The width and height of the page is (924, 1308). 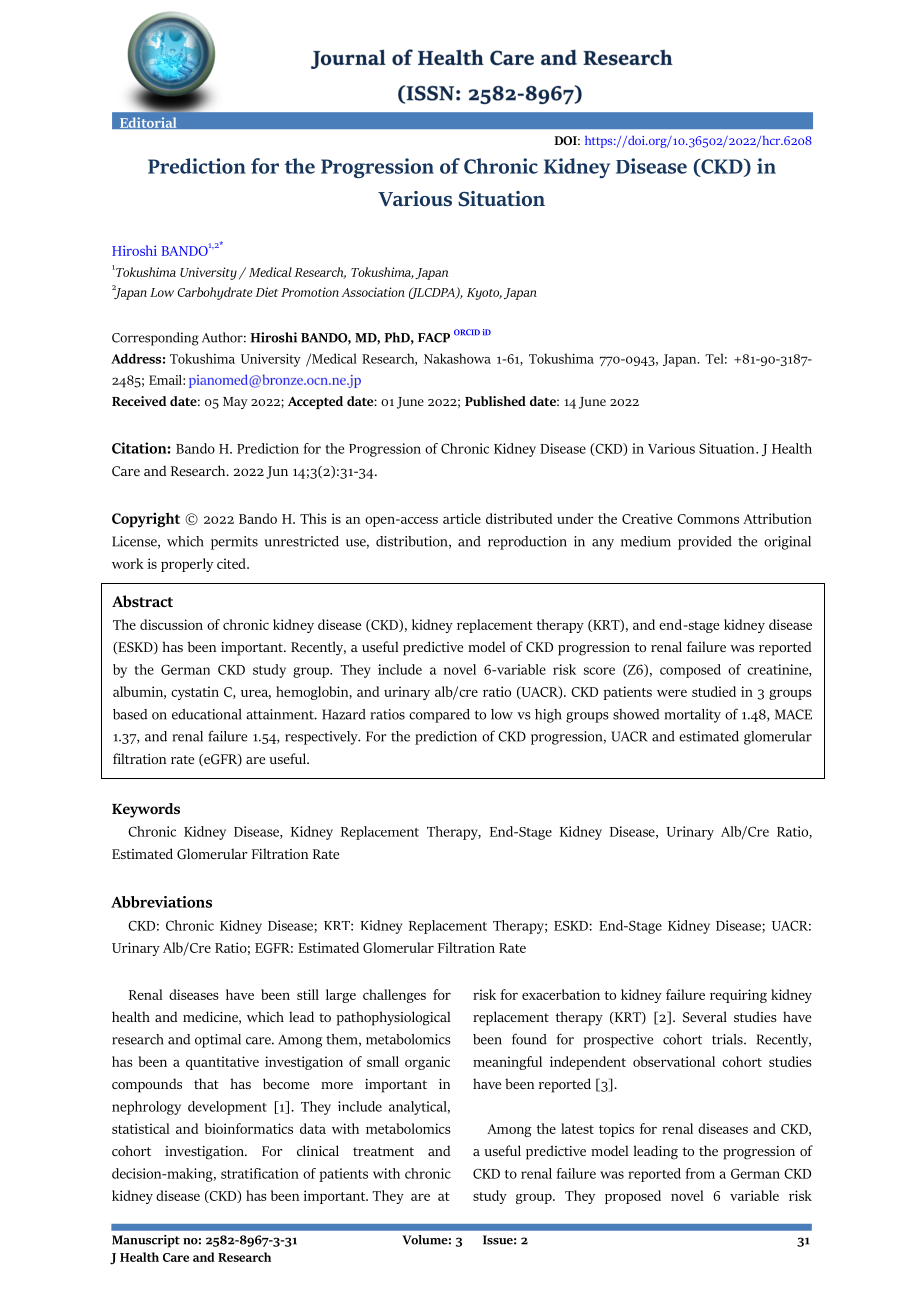 What do you see at coordinates (146, 1241) in the page?
I see `Manuscript` at bounding box center [146, 1241].
